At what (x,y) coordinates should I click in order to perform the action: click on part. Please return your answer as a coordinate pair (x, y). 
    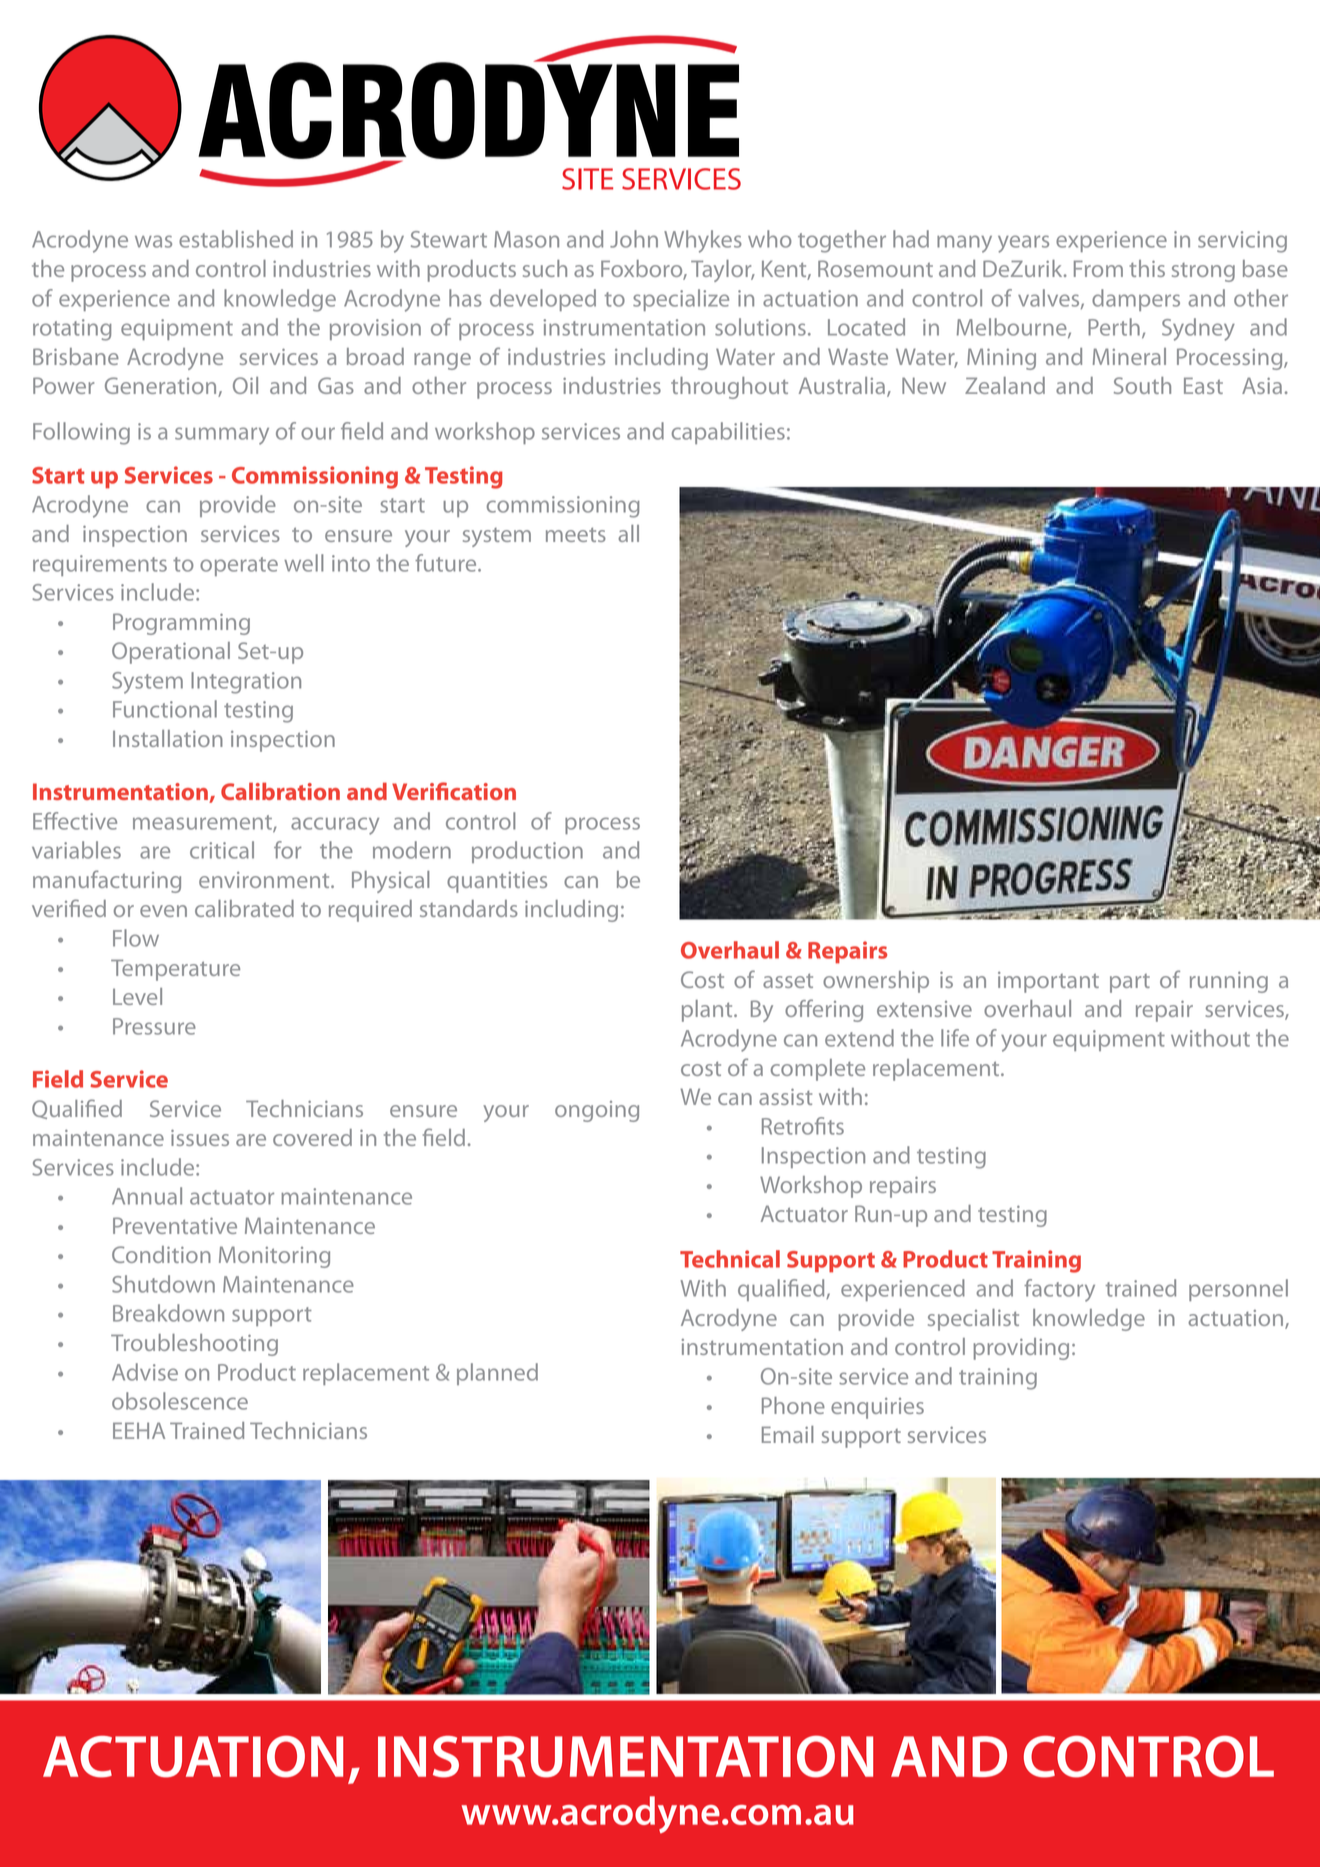
    Looking at the image, I should click on (1130, 983).
